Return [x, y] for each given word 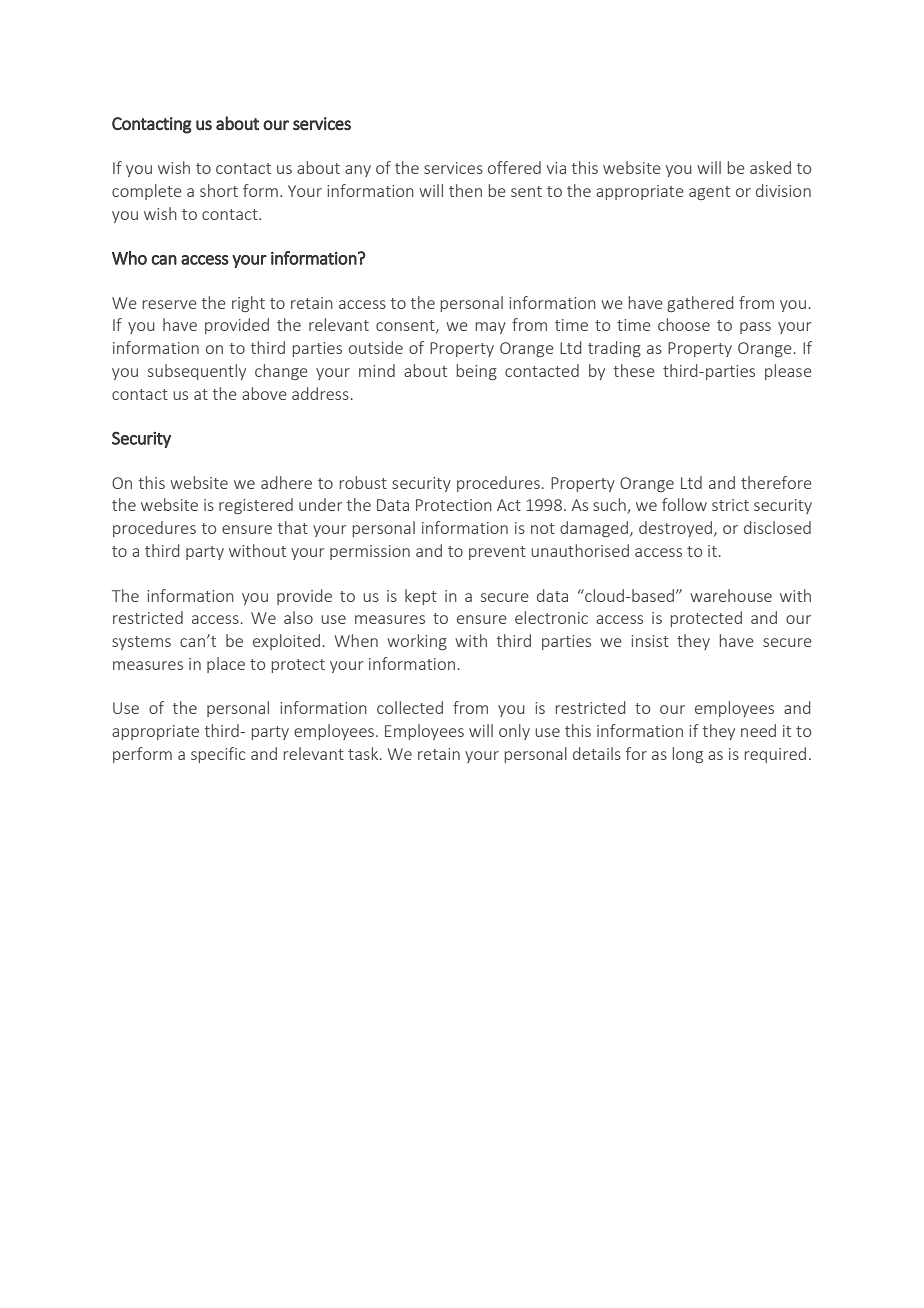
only [514, 732]
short [219, 190]
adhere [286, 482]
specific [218, 755]
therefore [776, 482]
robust [363, 482]
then [465, 190]
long [688, 755]
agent [709, 193]
